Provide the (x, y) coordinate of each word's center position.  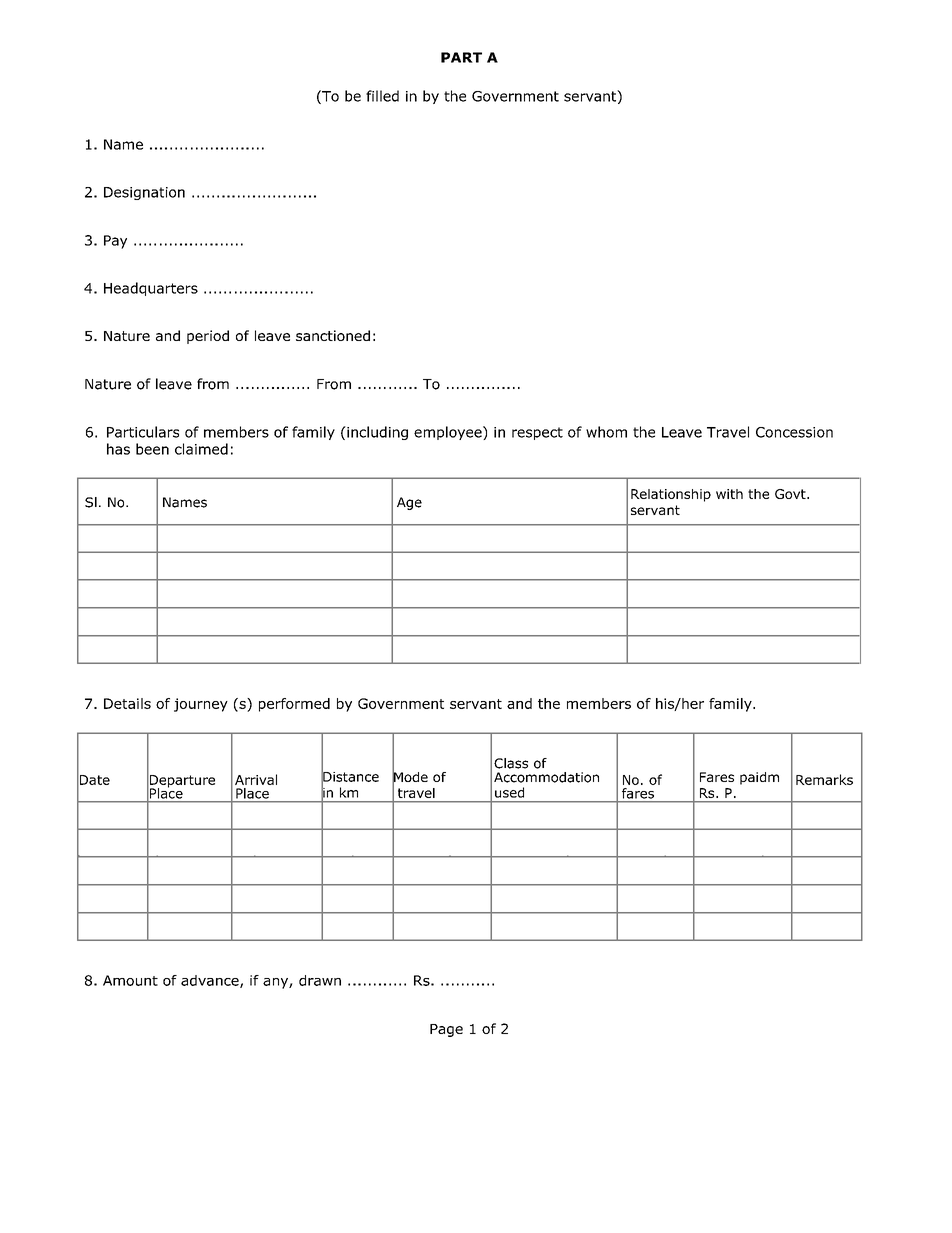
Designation (144, 193)
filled (382, 96)
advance (211, 981)
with (729, 494)
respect (537, 433)
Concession (794, 432)
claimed (201, 449)
